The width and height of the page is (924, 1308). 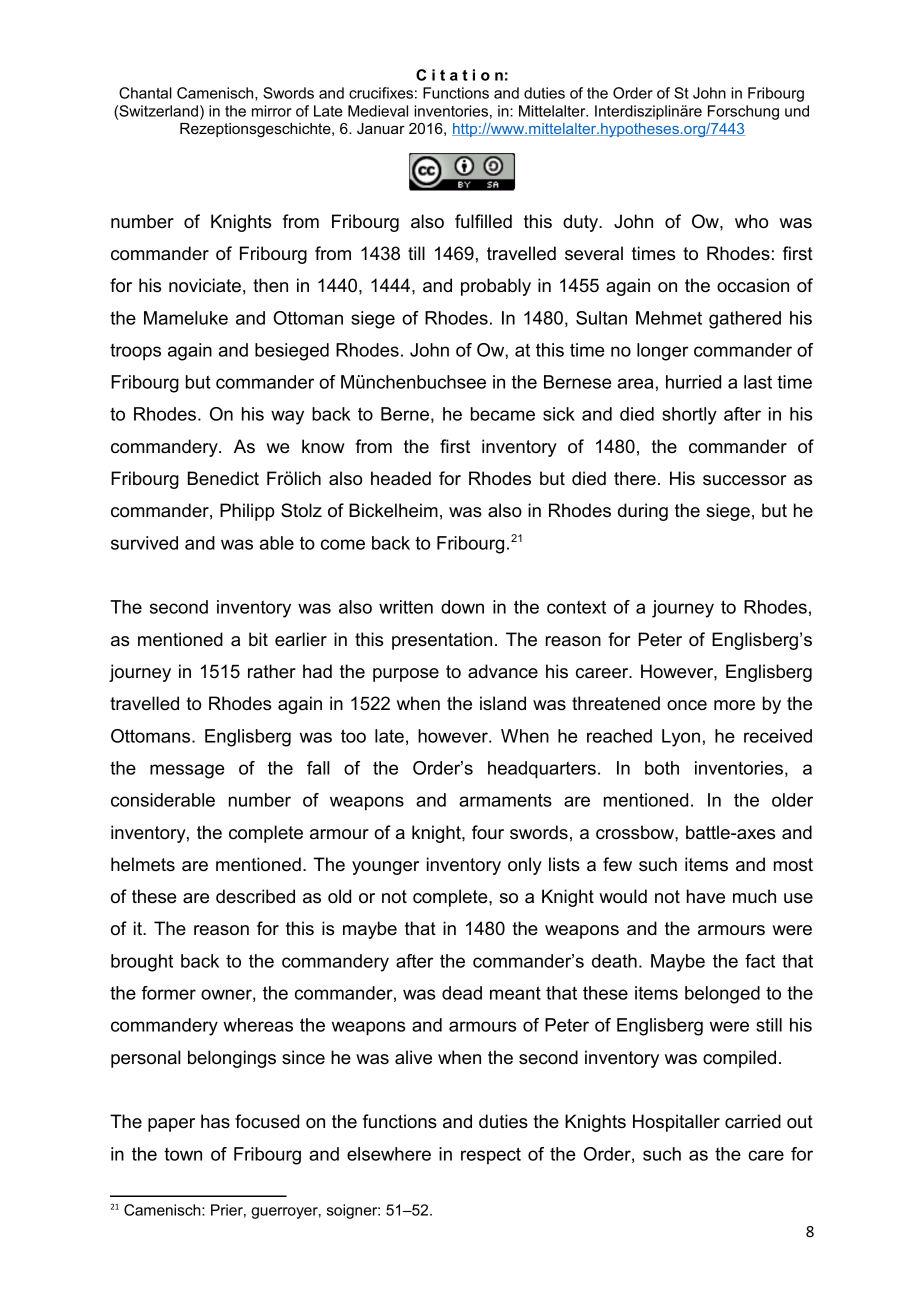 I want to click on has, so click(x=215, y=1121).
